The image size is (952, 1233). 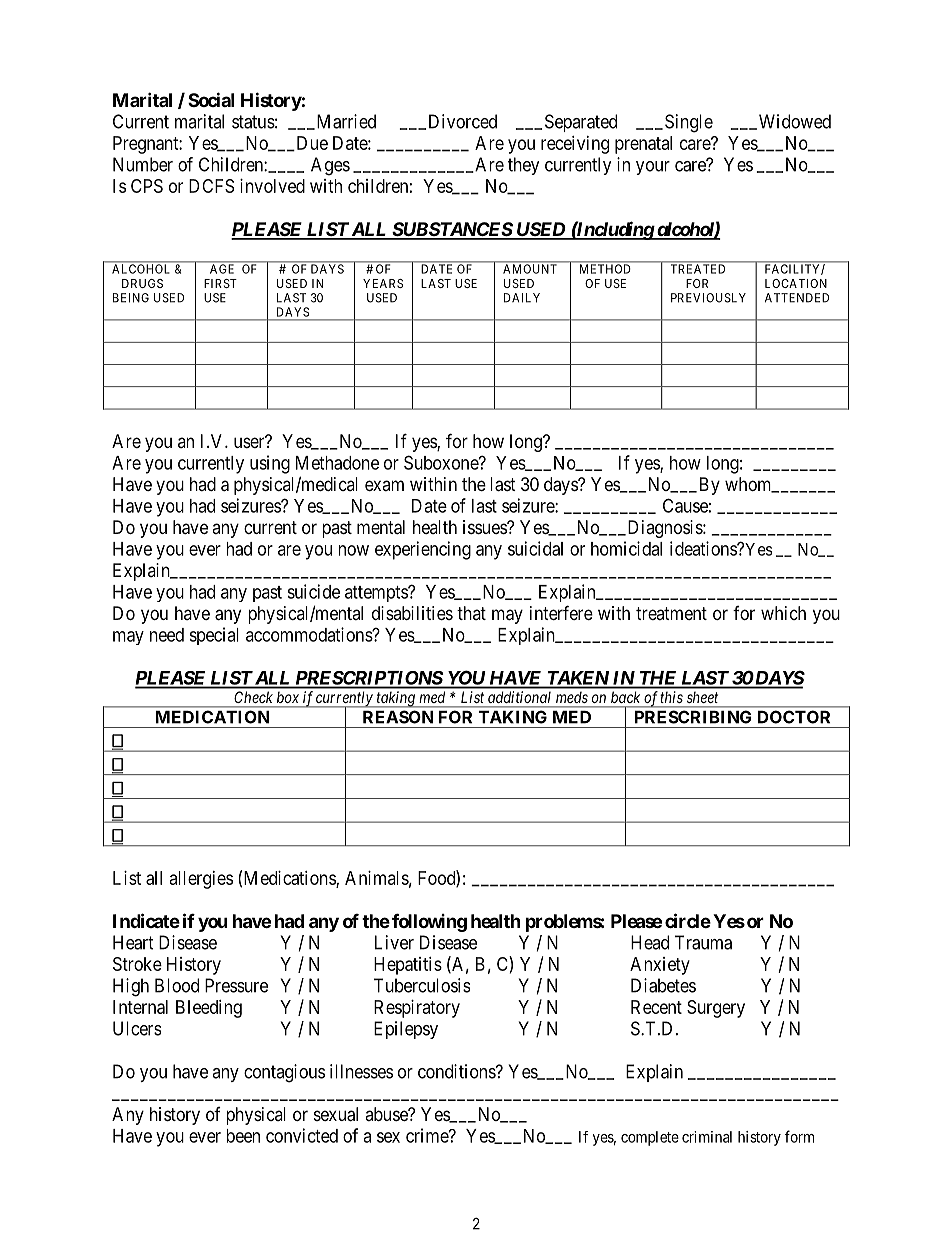 I want to click on Social, so click(x=211, y=99).
